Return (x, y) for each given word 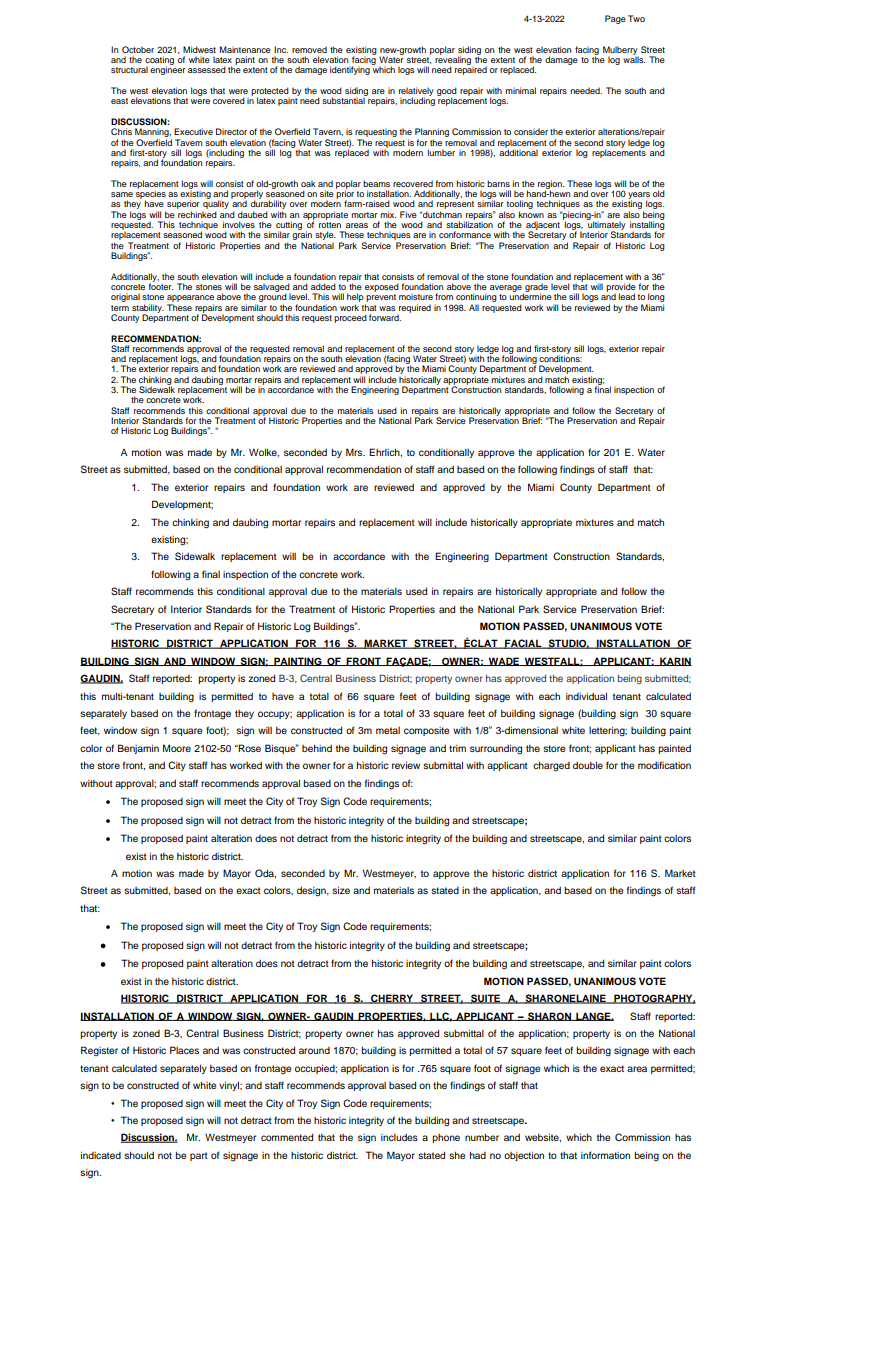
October (138, 49)
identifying (350, 70)
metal (388, 730)
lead (627, 296)
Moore (177, 748)
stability (148, 309)
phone (446, 1138)
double (588, 765)
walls (634, 58)
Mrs (355, 452)
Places (184, 1050)
